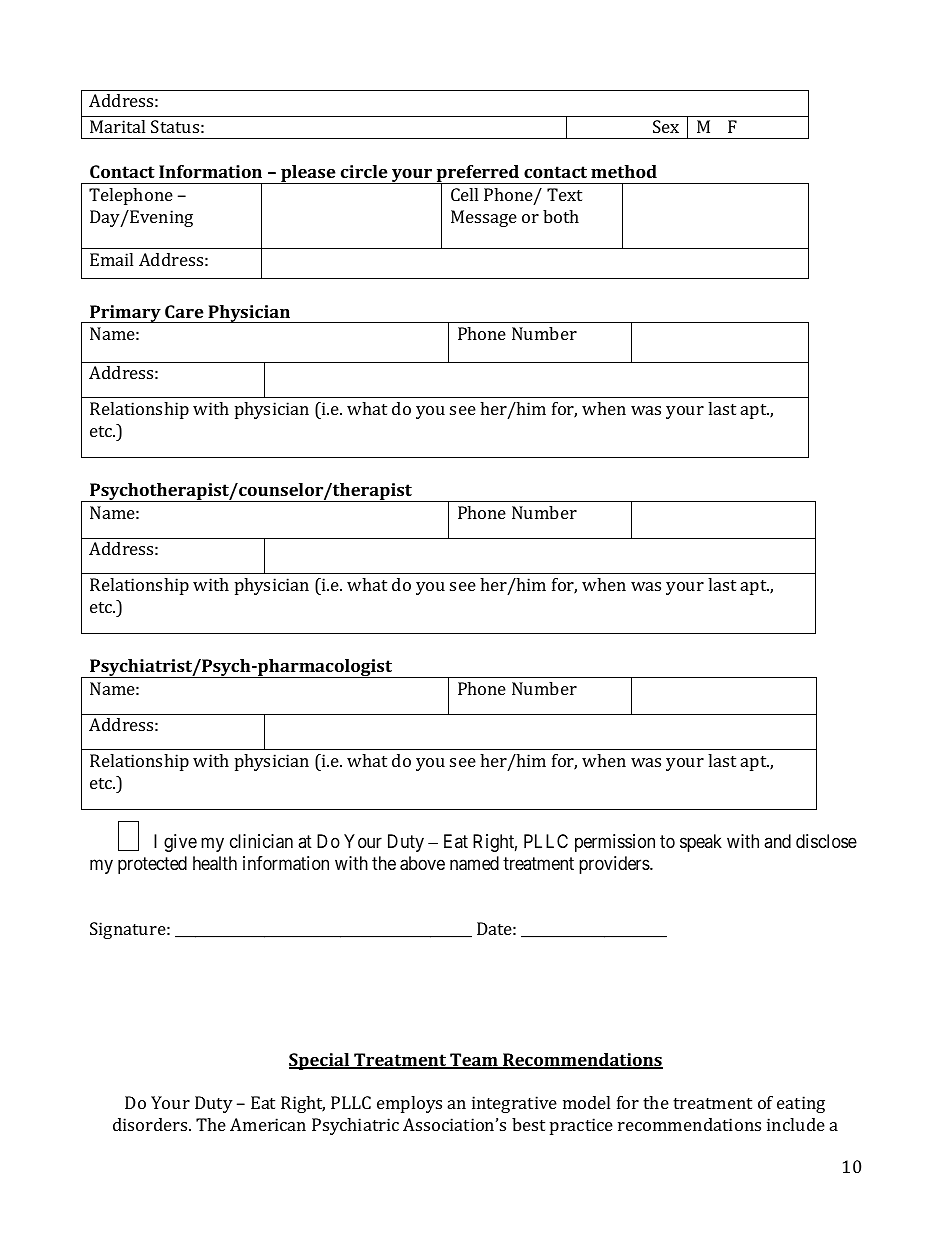 Image resolution: width=952 pixels, height=1233 pixels. Describe the element at coordinates (777, 841) in the screenshot. I see `and` at that location.
